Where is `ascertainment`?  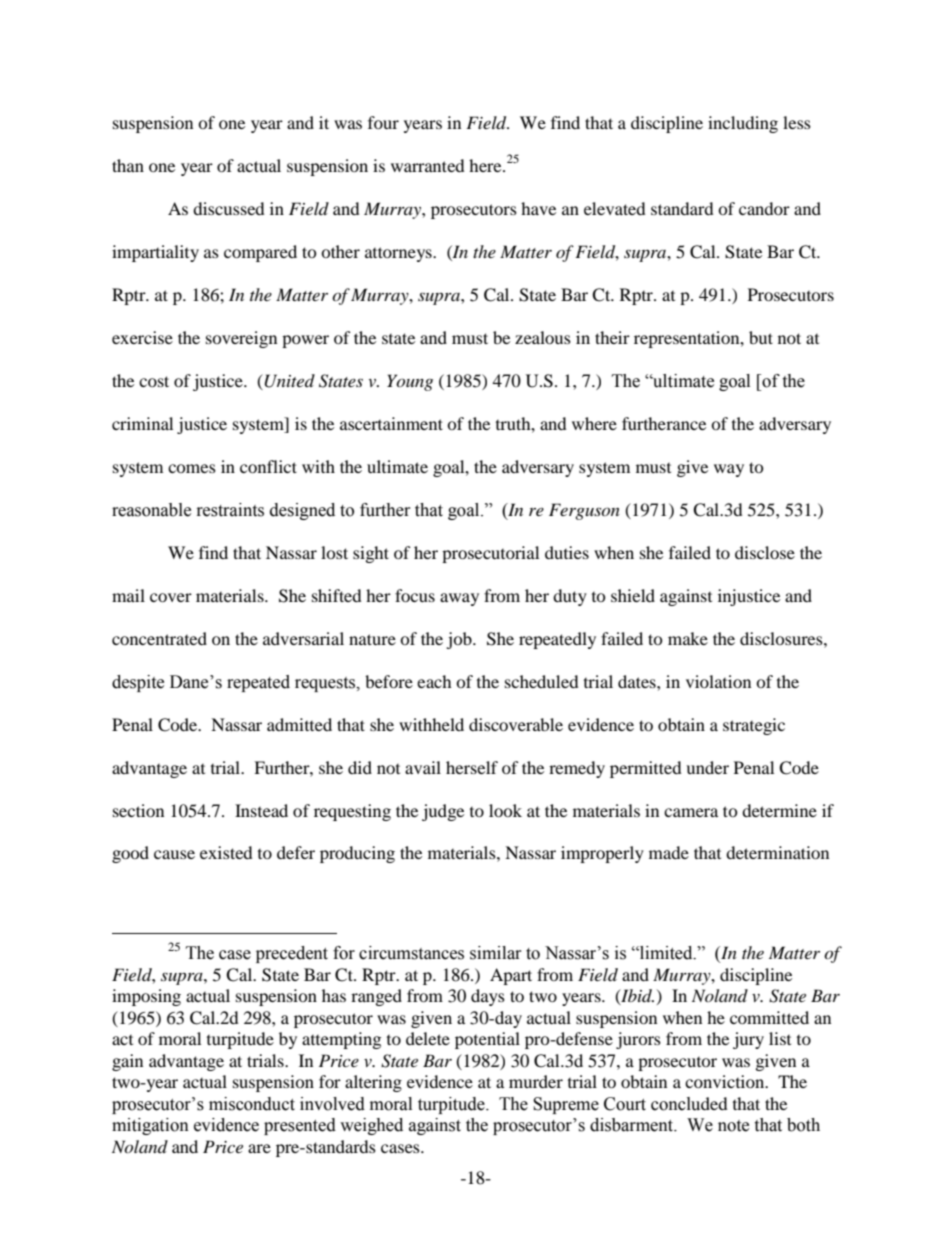 ascertainment is located at coordinates (391, 423).
